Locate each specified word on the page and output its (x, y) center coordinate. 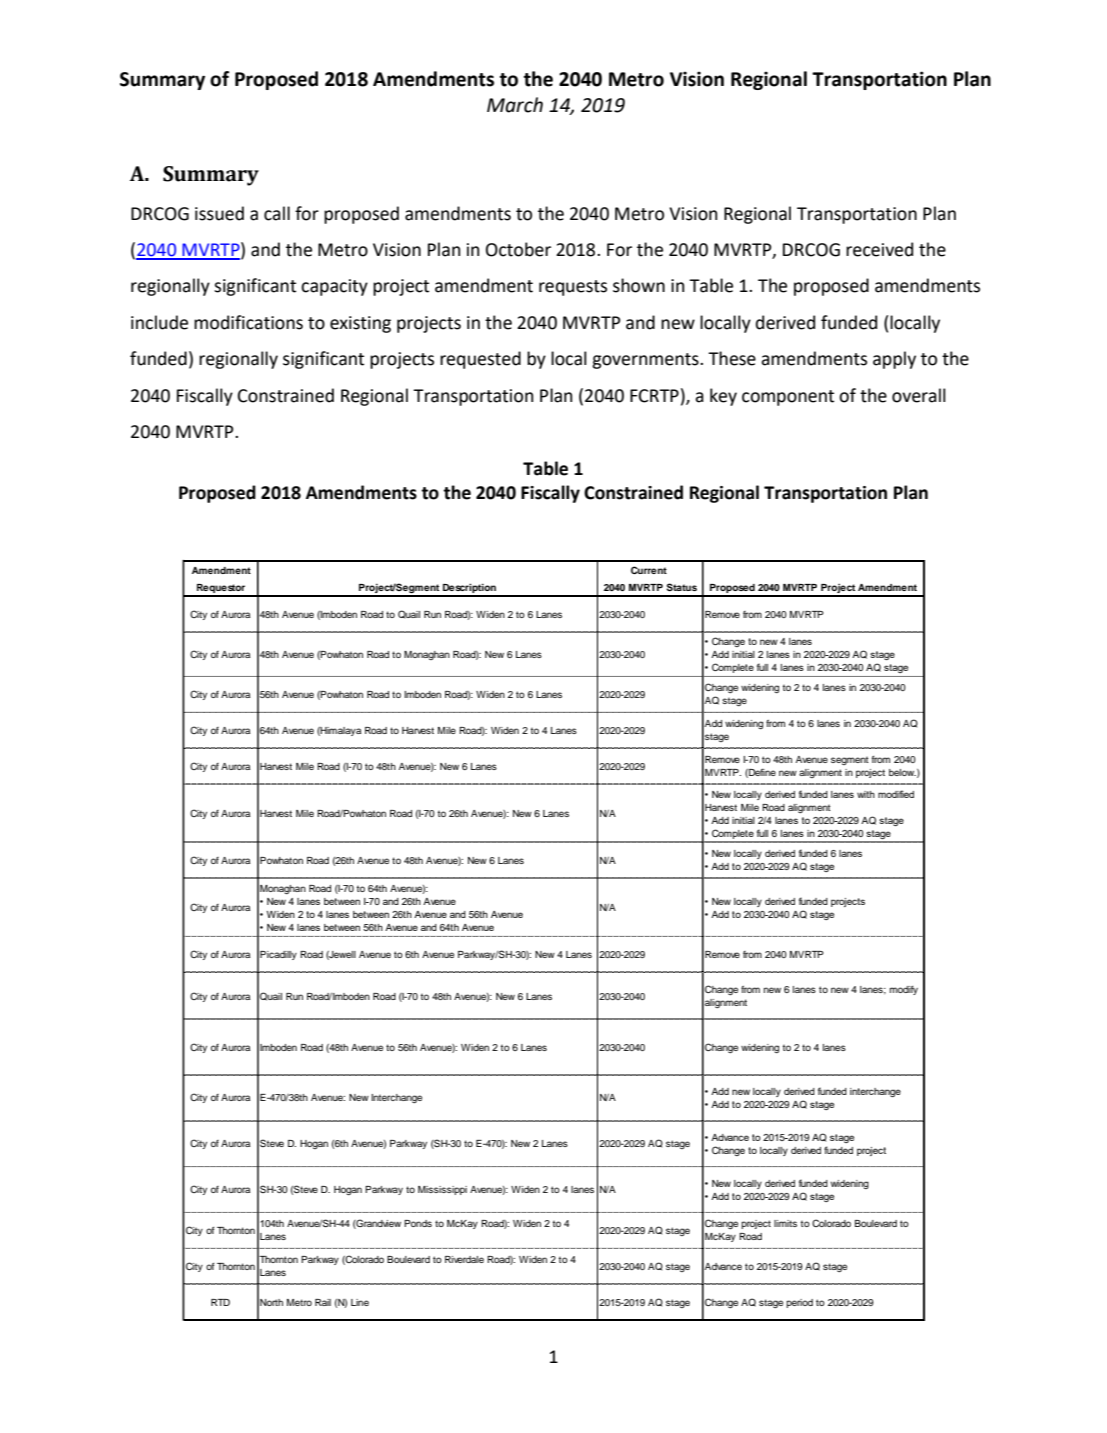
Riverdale (464, 1259)
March (515, 105)
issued (219, 213)
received (879, 249)
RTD (220, 1302)
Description (469, 589)
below (902, 772)
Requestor (221, 590)
